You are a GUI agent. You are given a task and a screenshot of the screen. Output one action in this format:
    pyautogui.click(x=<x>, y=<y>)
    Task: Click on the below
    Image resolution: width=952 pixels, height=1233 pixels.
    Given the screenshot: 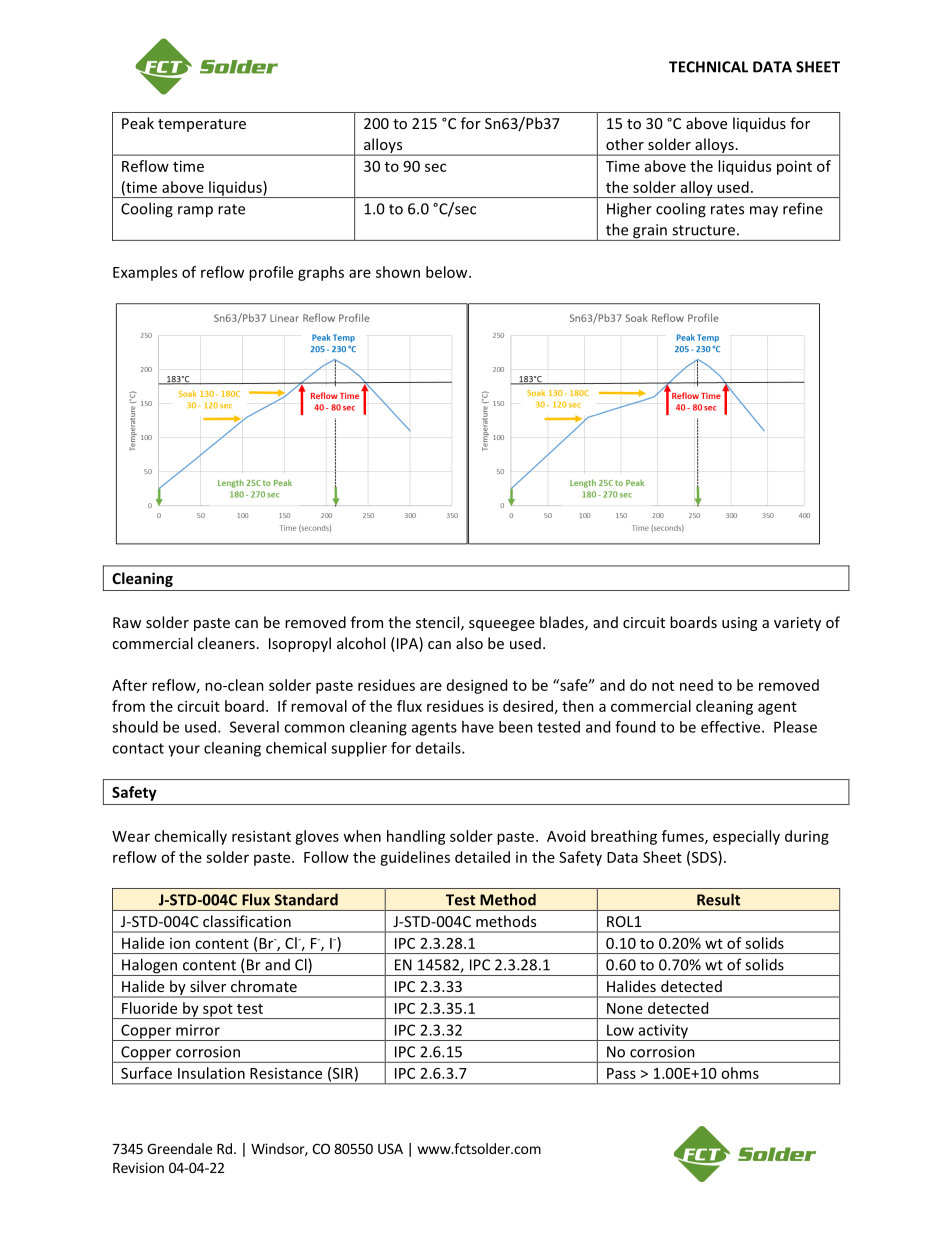 What is the action you would take?
    pyautogui.click(x=448, y=272)
